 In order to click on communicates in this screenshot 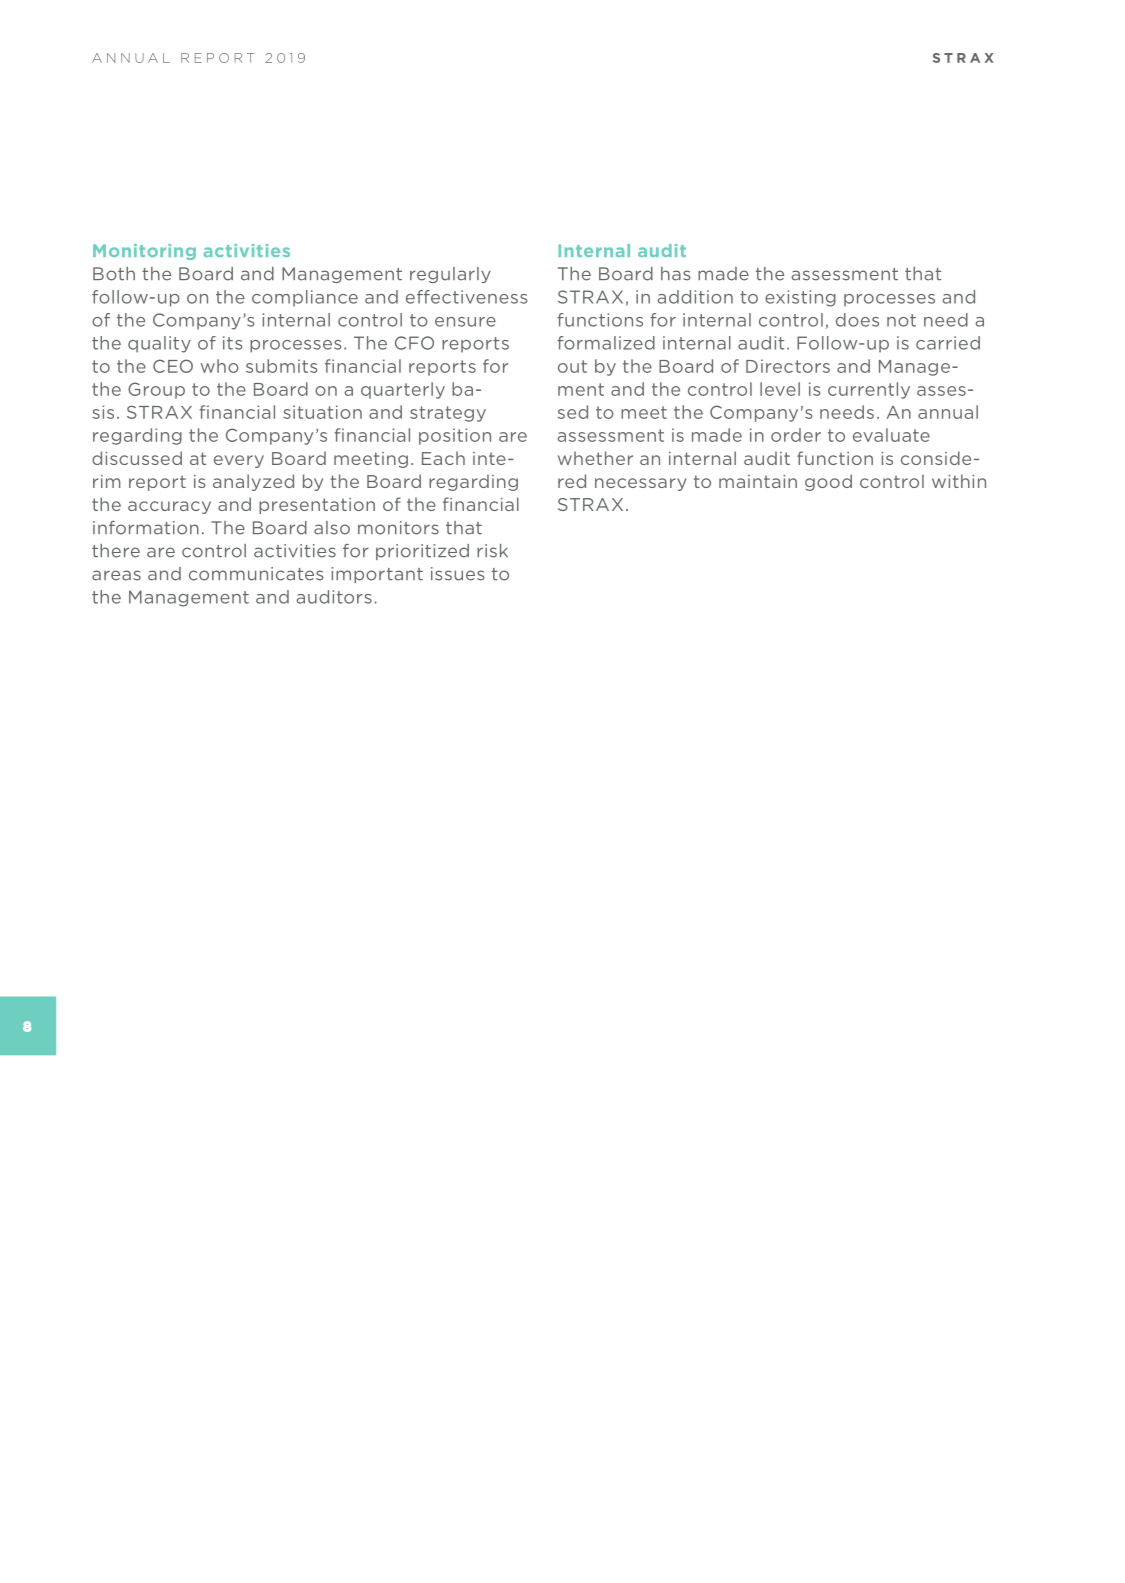, I will do `click(256, 574)`.
